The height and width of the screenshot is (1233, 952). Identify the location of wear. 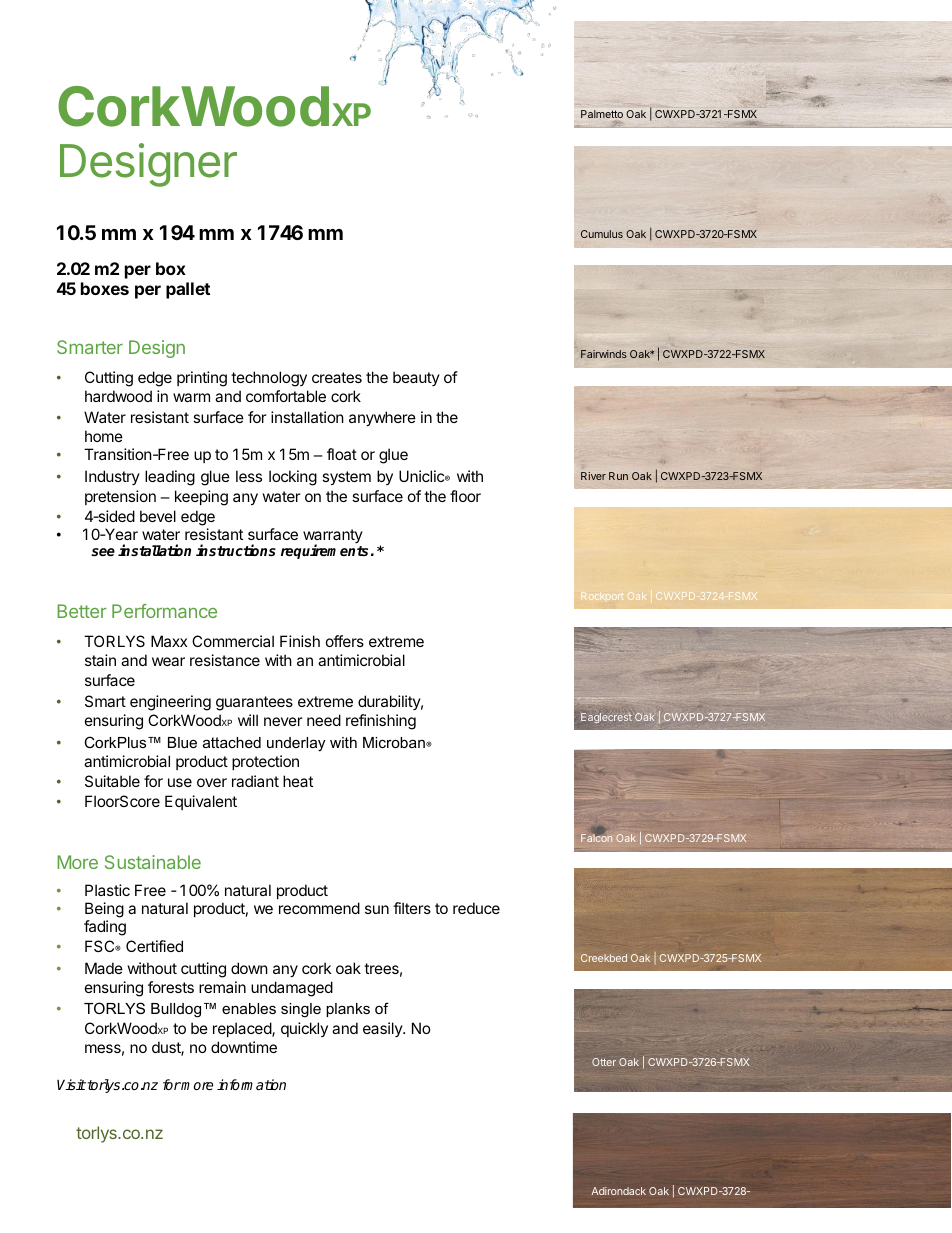
(168, 661).
